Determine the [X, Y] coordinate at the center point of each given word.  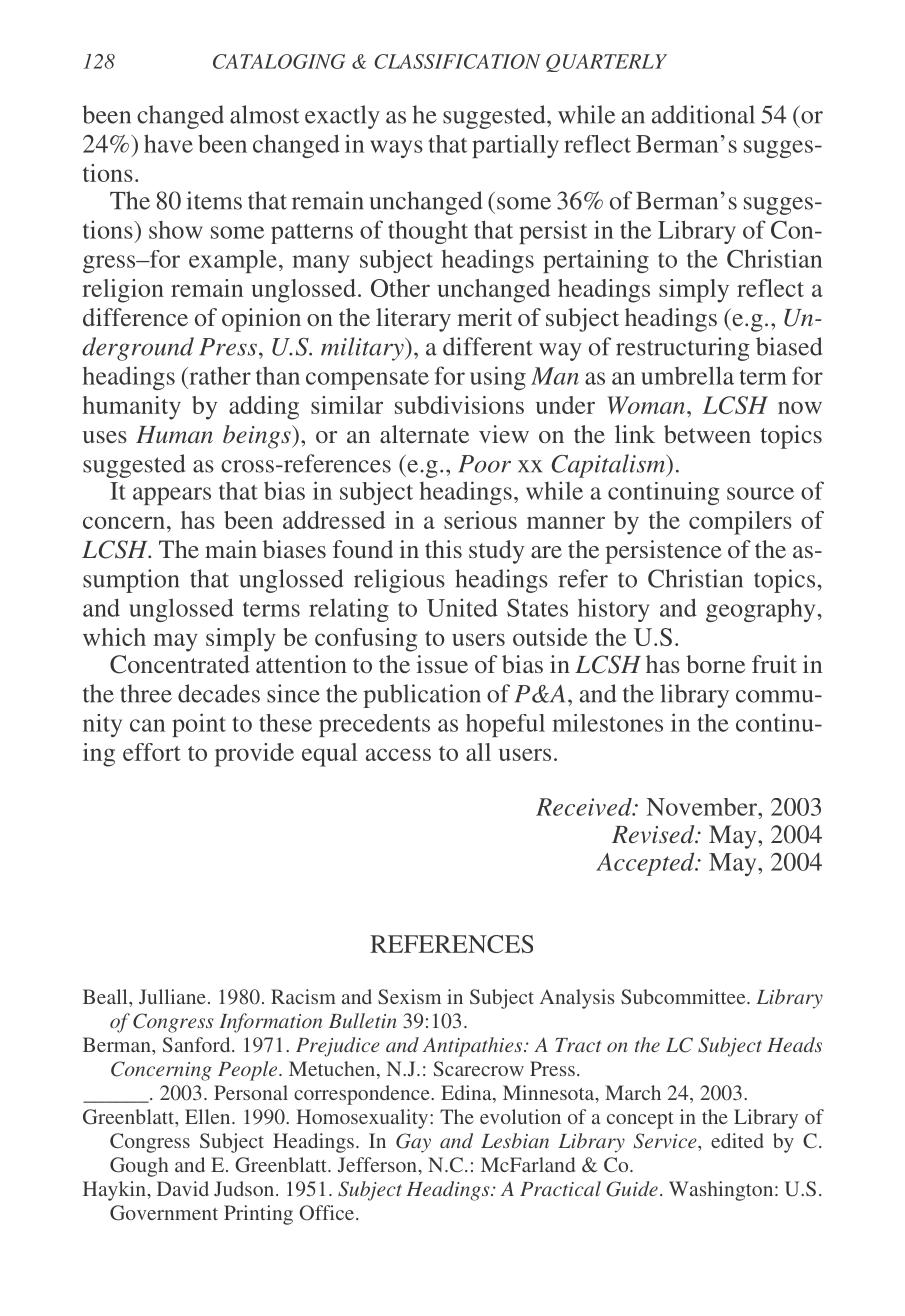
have [168, 143]
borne [715, 664]
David [183, 1188]
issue [442, 664]
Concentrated [180, 664]
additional [703, 114]
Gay [413, 1143]
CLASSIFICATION [457, 61]
